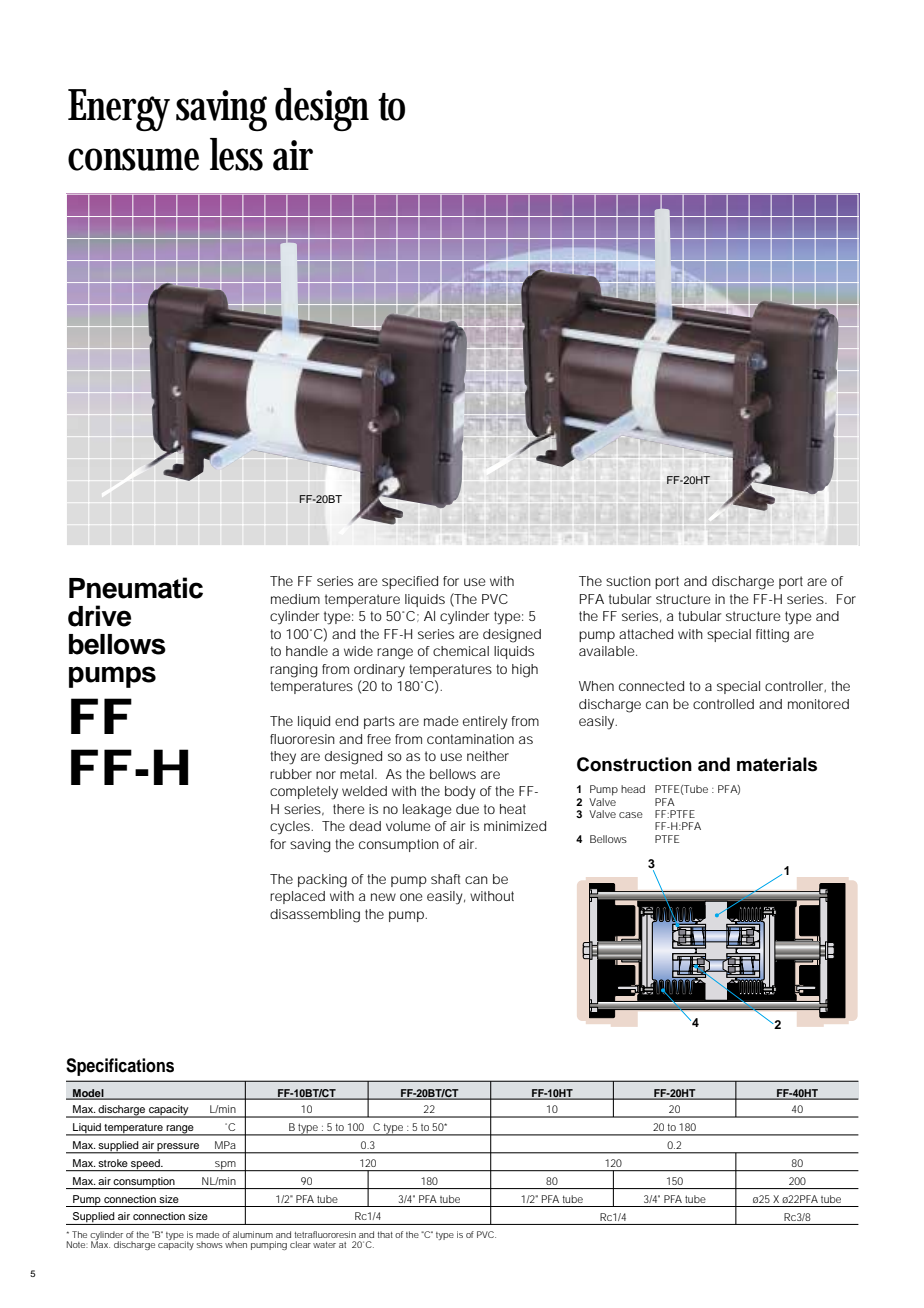 This image has width=924, height=1308. Describe the element at coordinates (411, 897) in the image. I see `one` at that location.
